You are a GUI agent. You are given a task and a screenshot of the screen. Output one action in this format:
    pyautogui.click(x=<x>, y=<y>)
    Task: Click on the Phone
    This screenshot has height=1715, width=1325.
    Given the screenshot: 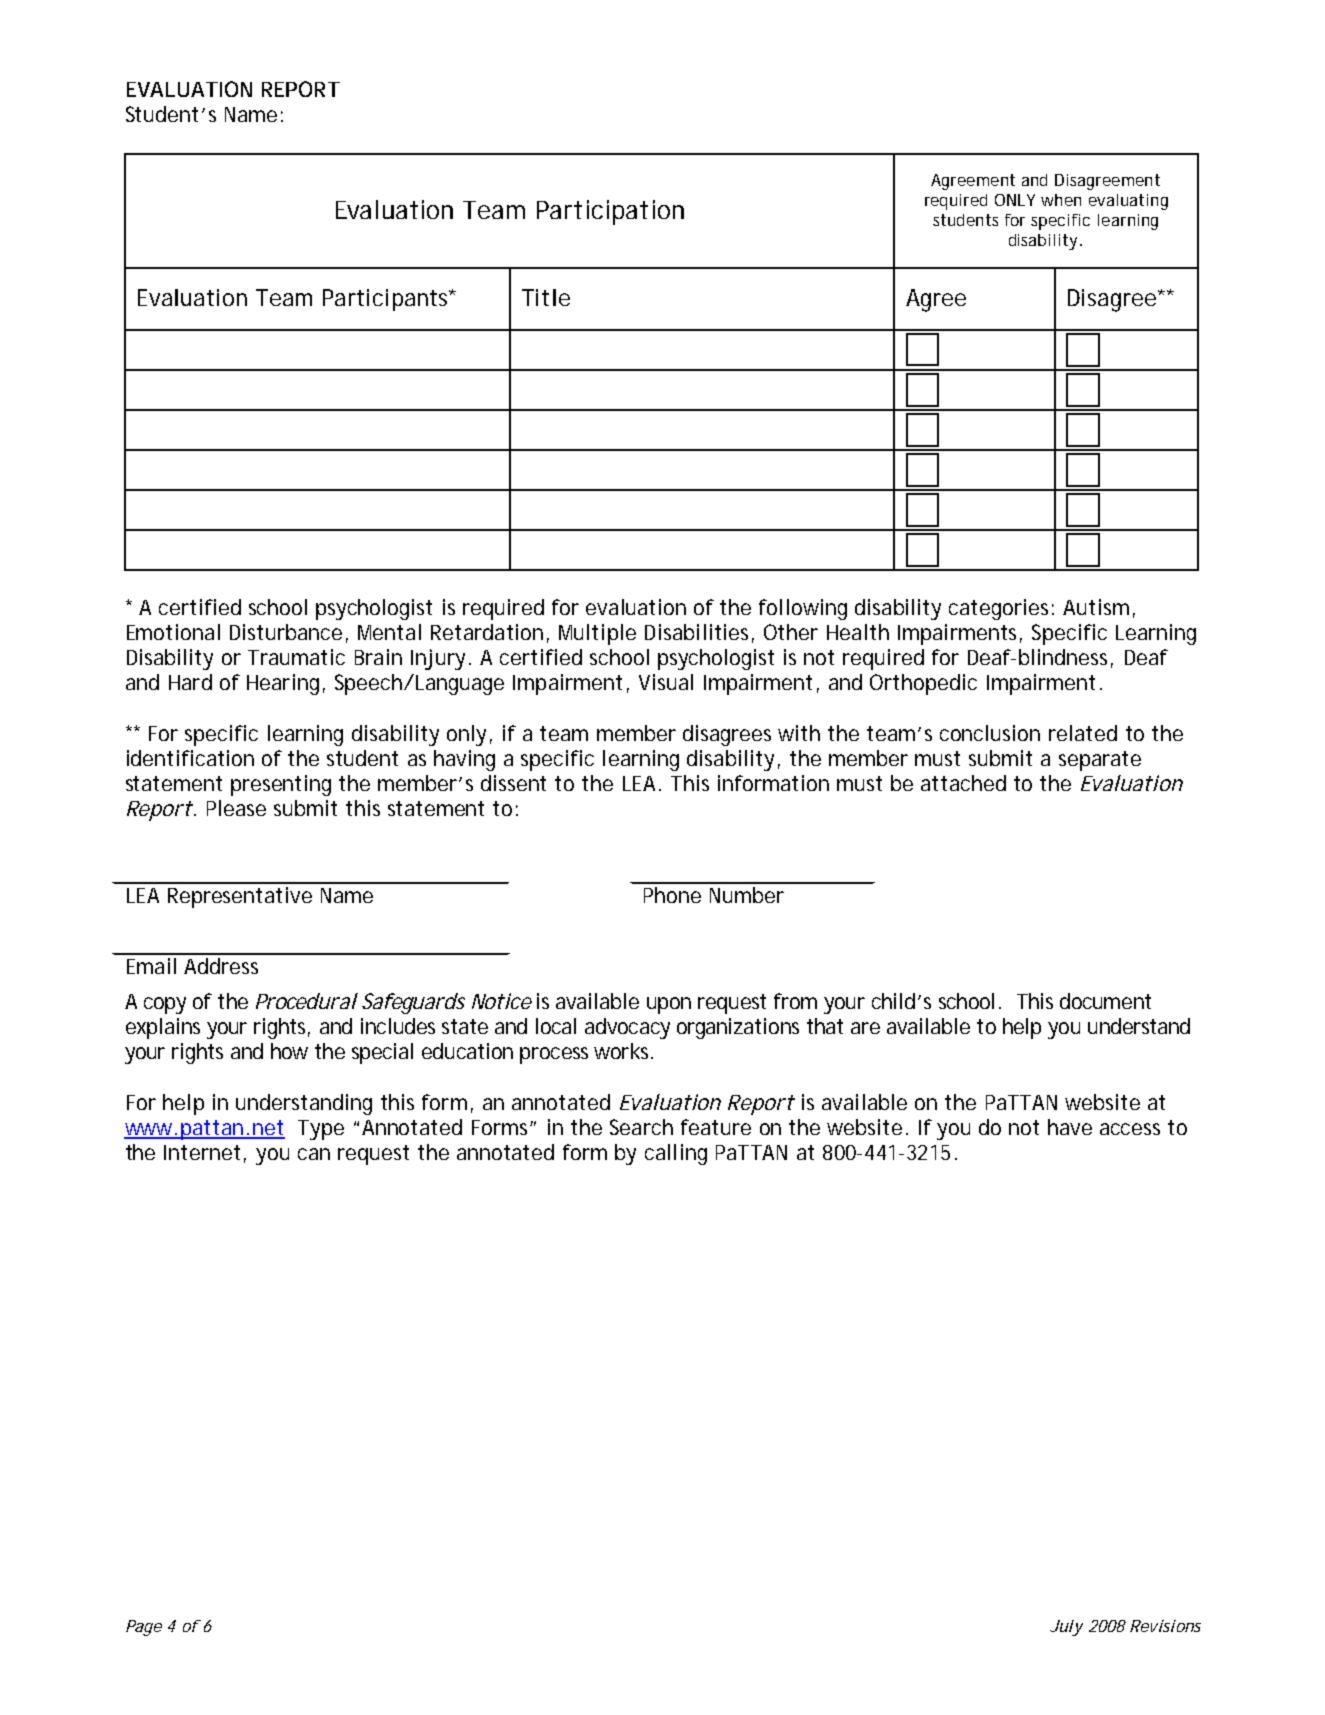 What is the action you would take?
    pyautogui.click(x=672, y=895)
